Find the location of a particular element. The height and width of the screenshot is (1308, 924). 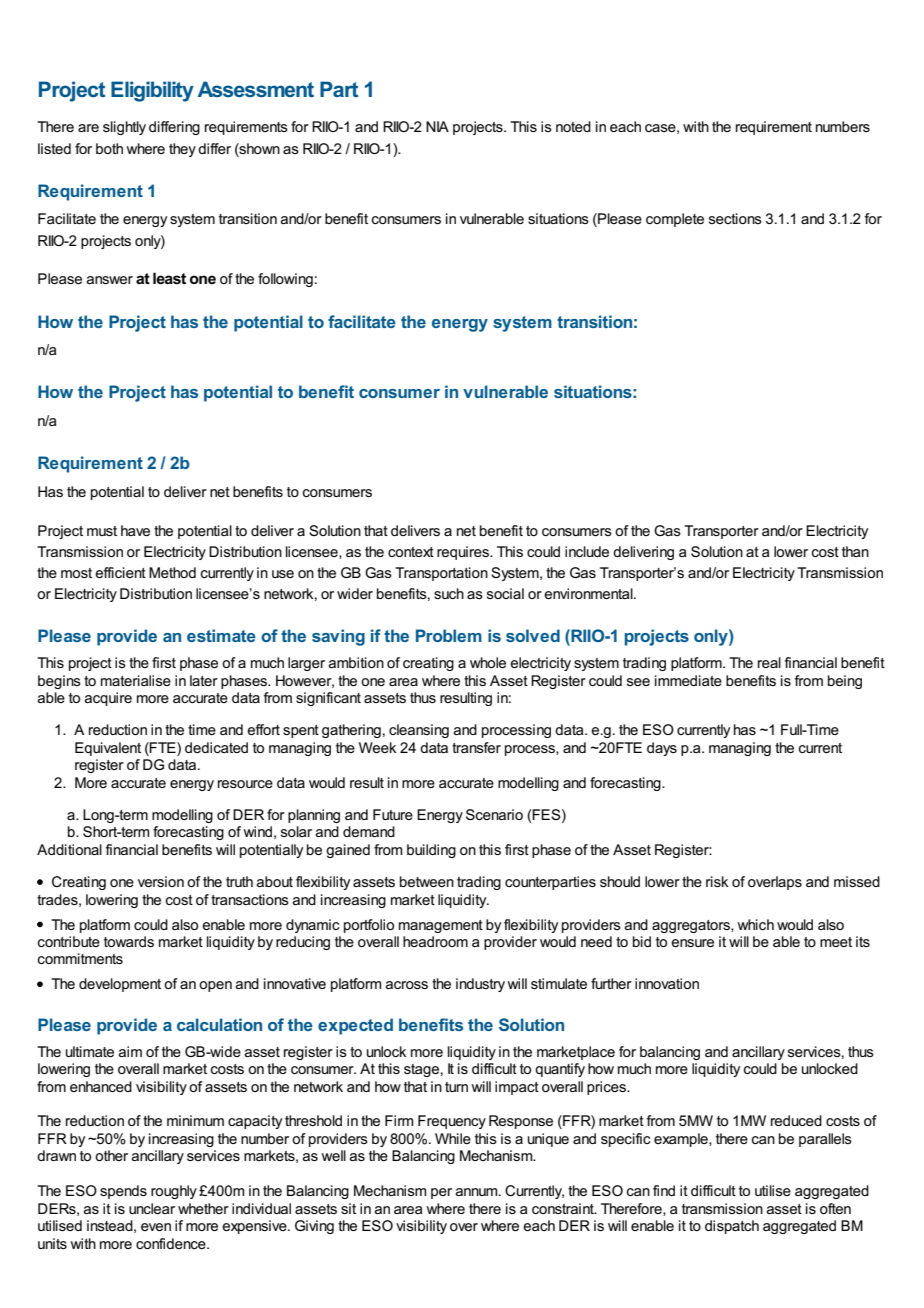

whole is located at coordinates (488, 662).
